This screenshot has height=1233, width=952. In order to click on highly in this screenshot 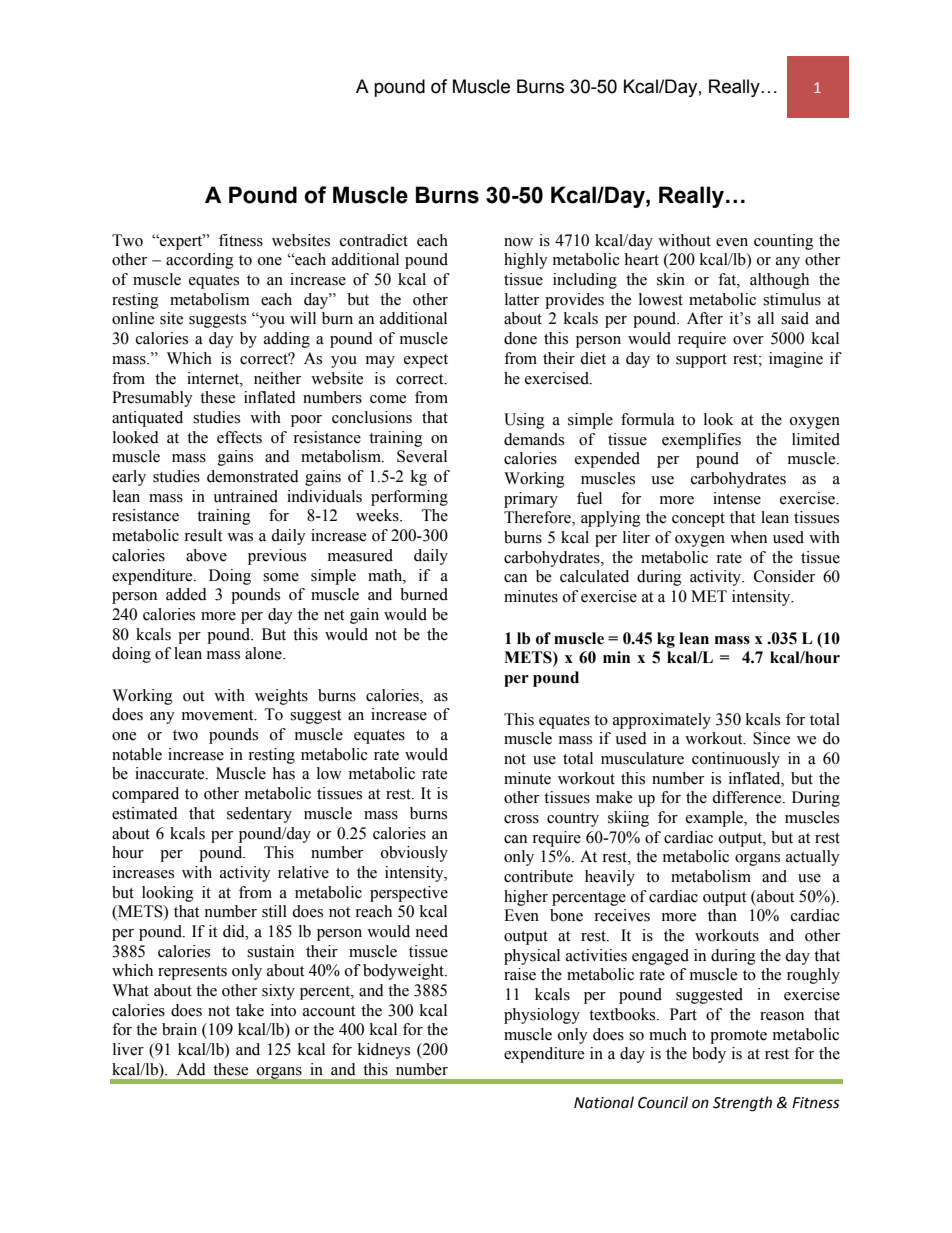, I will do `click(526, 261)`.
